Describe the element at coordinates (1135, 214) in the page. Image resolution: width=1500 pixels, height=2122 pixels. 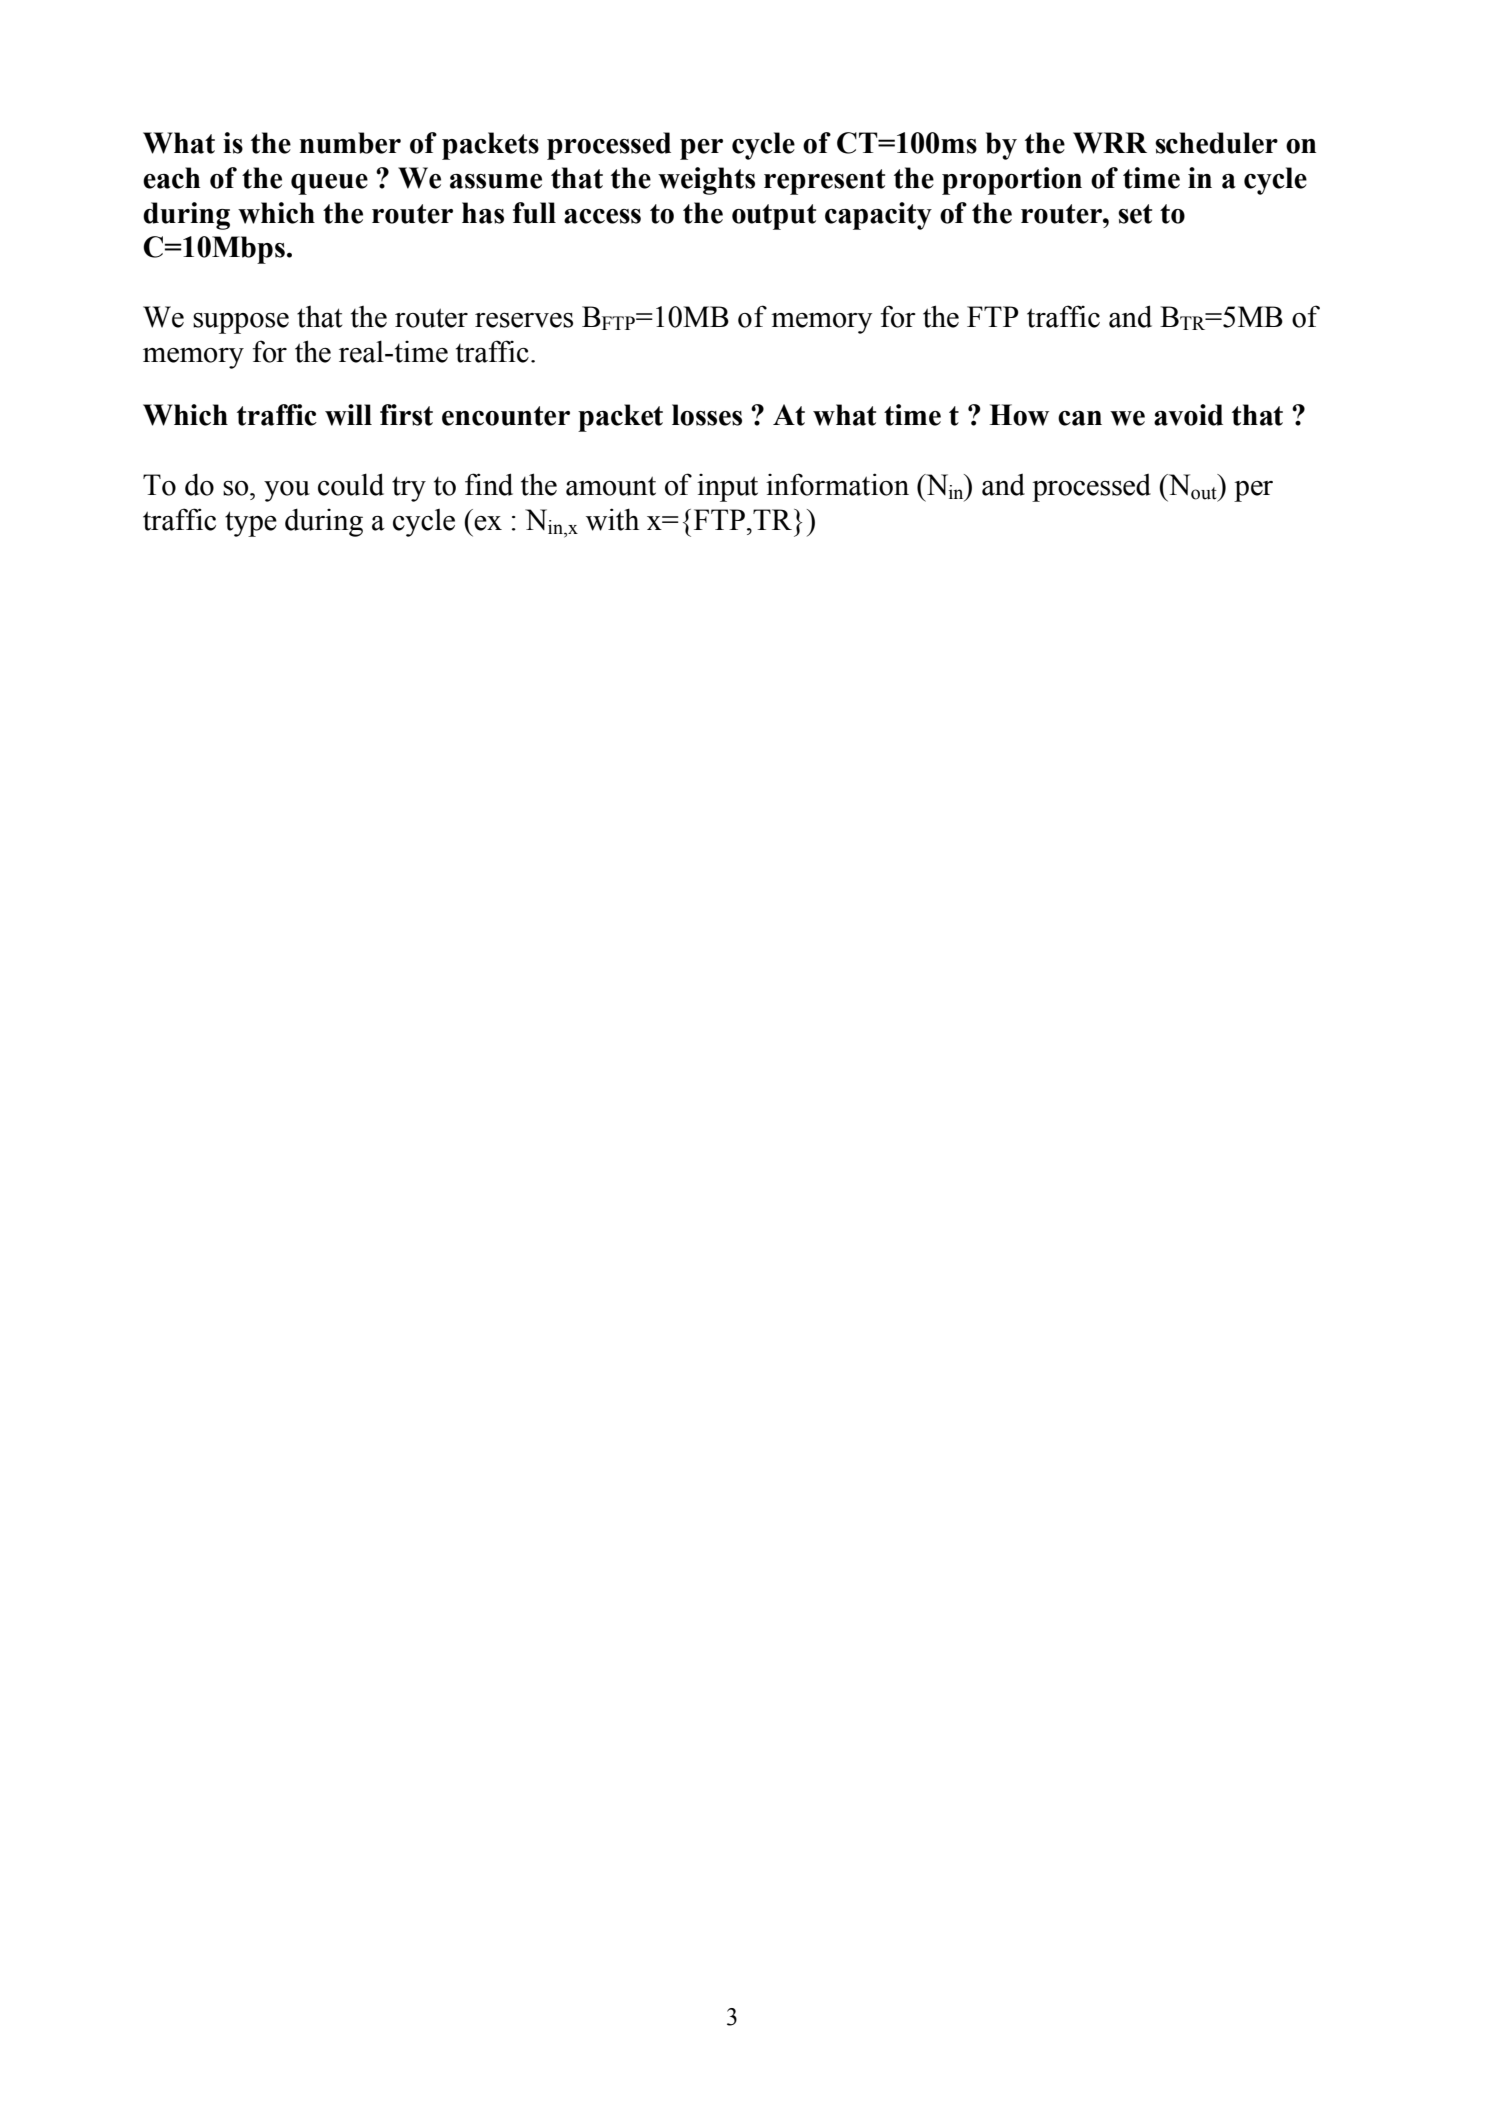
I see `set` at that location.
